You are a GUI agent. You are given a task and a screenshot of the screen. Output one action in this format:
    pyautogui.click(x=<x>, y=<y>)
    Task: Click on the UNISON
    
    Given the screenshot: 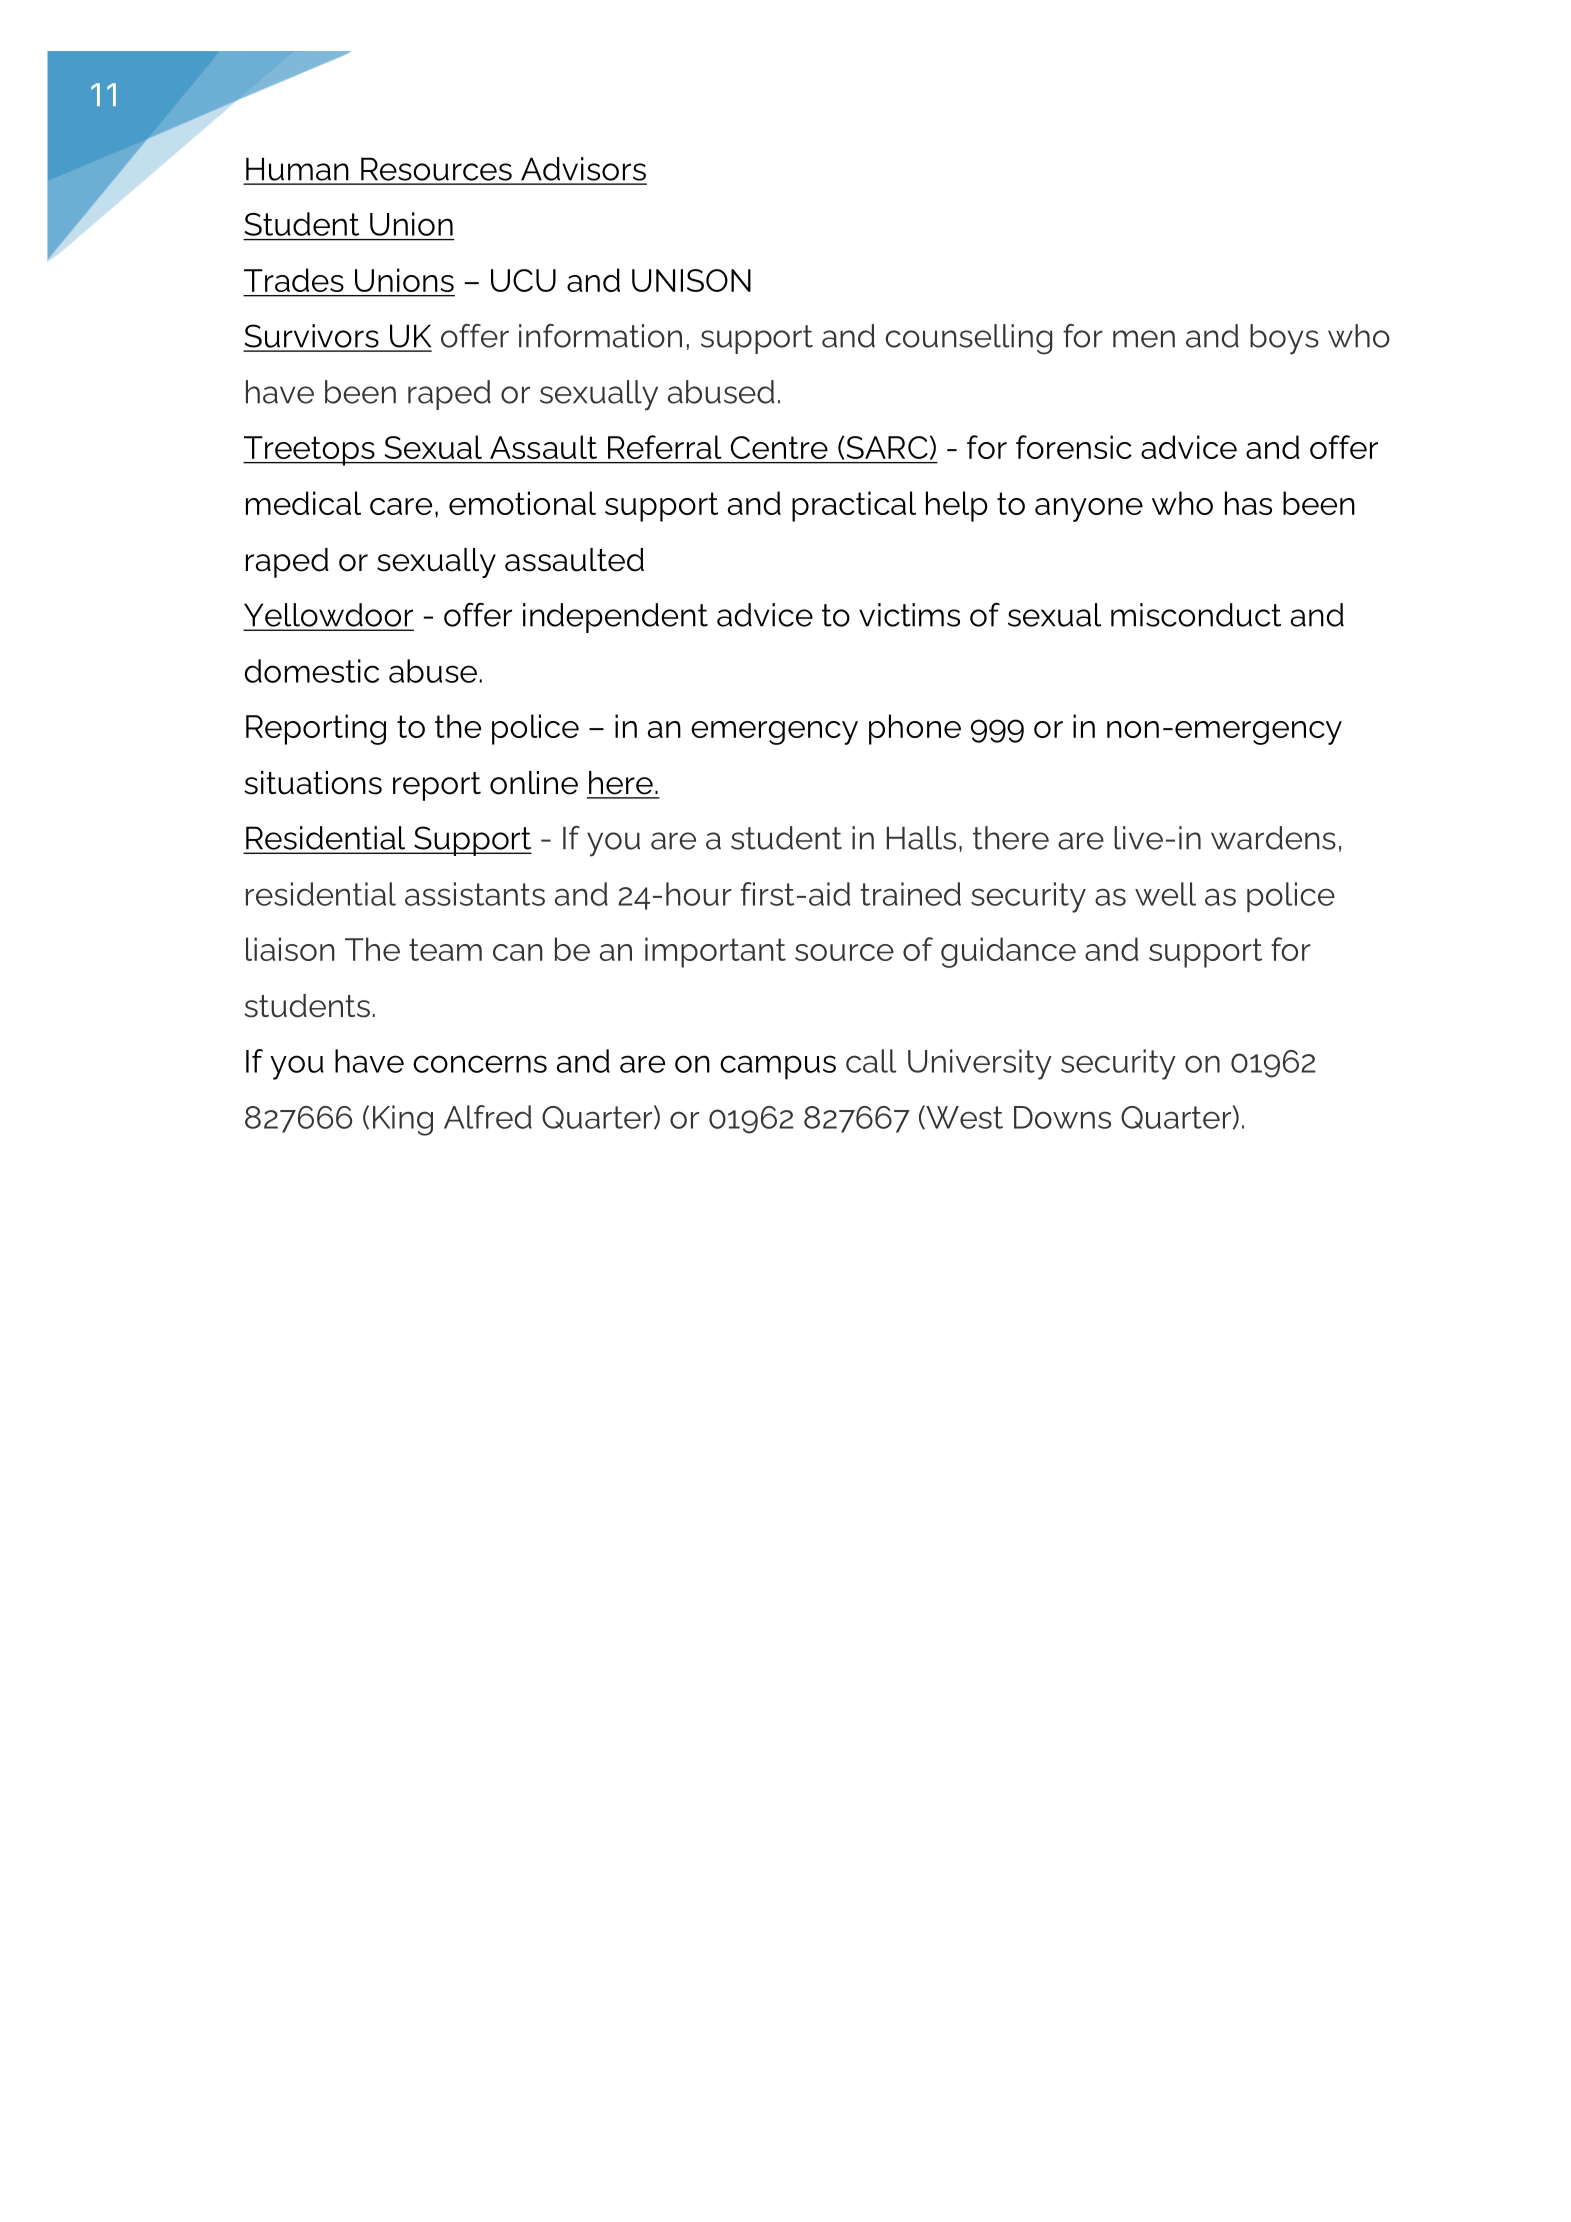 What is the action you would take?
    pyautogui.click(x=691, y=280)
